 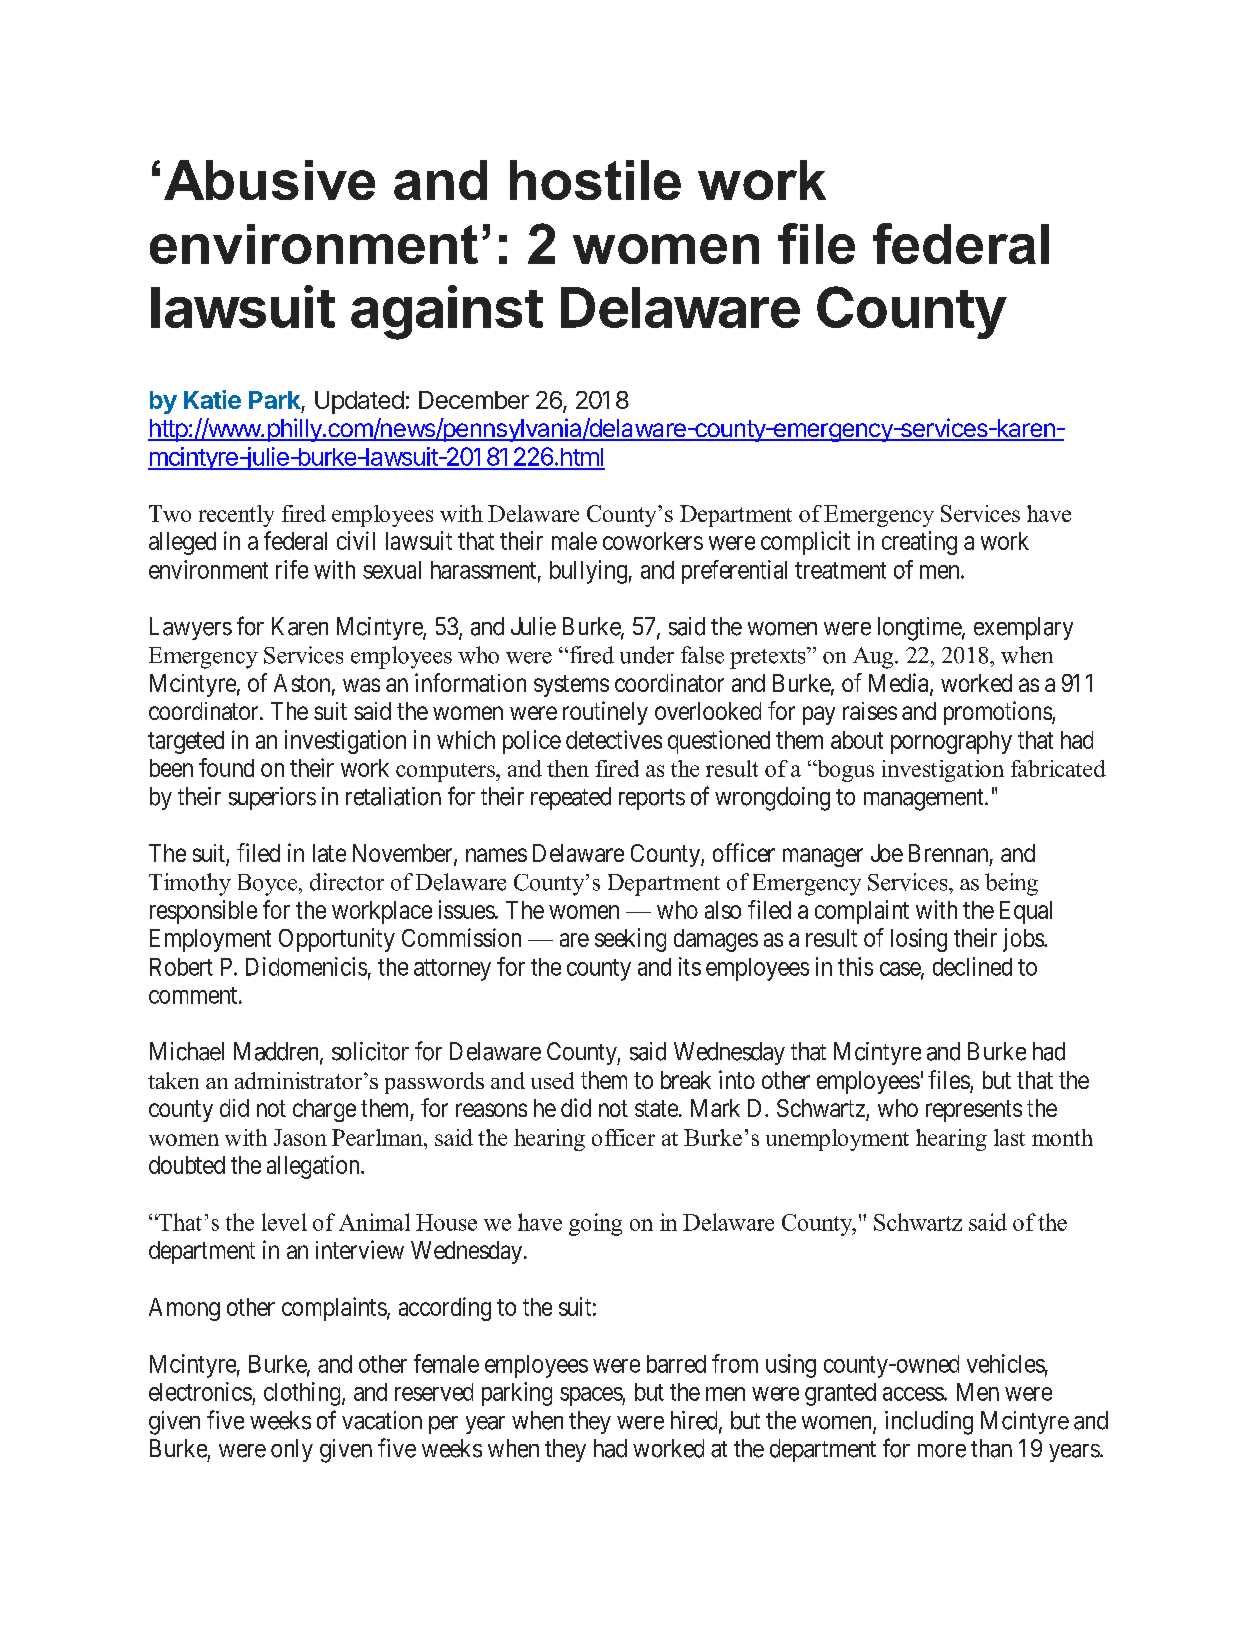 What do you see at coordinates (805, 543) in the page?
I see `complicit` at bounding box center [805, 543].
